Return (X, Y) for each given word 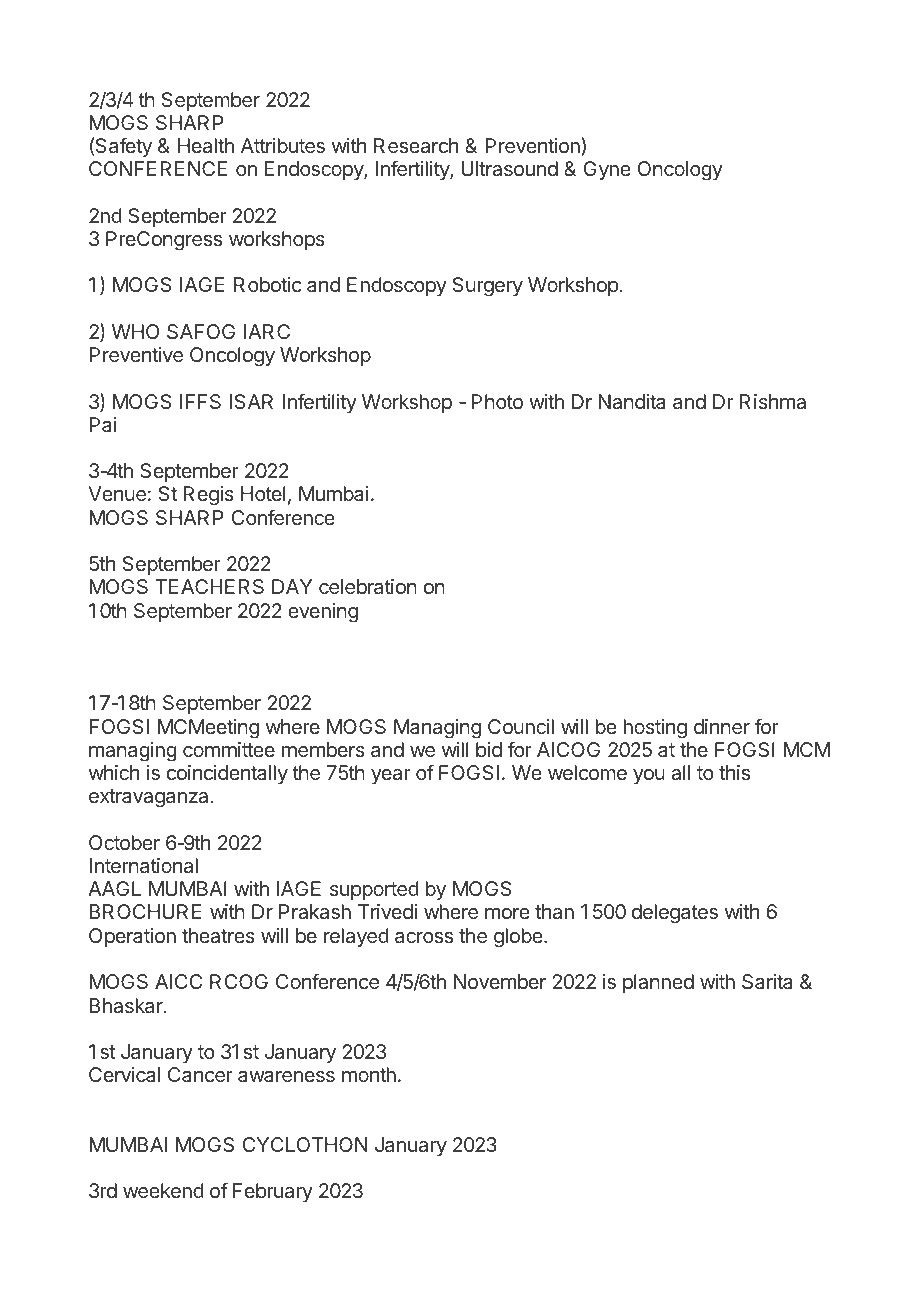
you (649, 776)
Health (206, 145)
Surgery (488, 287)
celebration (368, 586)
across (424, 937)
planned (658, 983)
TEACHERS (209, 586)
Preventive (136, 354)
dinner (722, 726)
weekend (163, 1190)
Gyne (607, 170)
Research (416, 145)
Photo (497, 401)
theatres (218, 935)
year (391, 776)
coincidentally (227, 774)
